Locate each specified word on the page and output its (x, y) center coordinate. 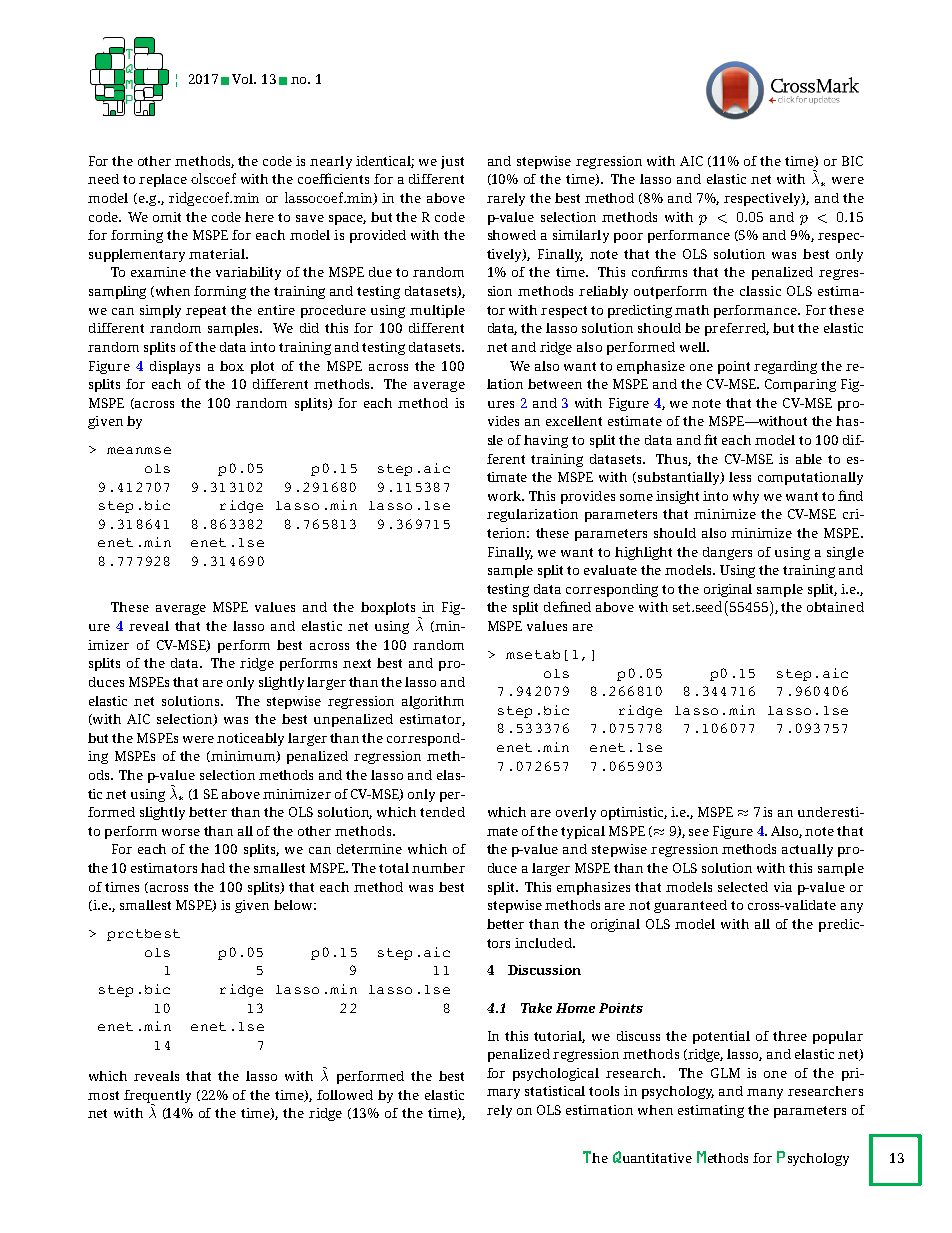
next (357, 663)
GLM (725, 1073)
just (452, 162)
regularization (532, 515)
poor (628, 238)
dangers (727, 553)
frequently (157, 1098)
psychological (556, 1074)
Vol (243, 79)
